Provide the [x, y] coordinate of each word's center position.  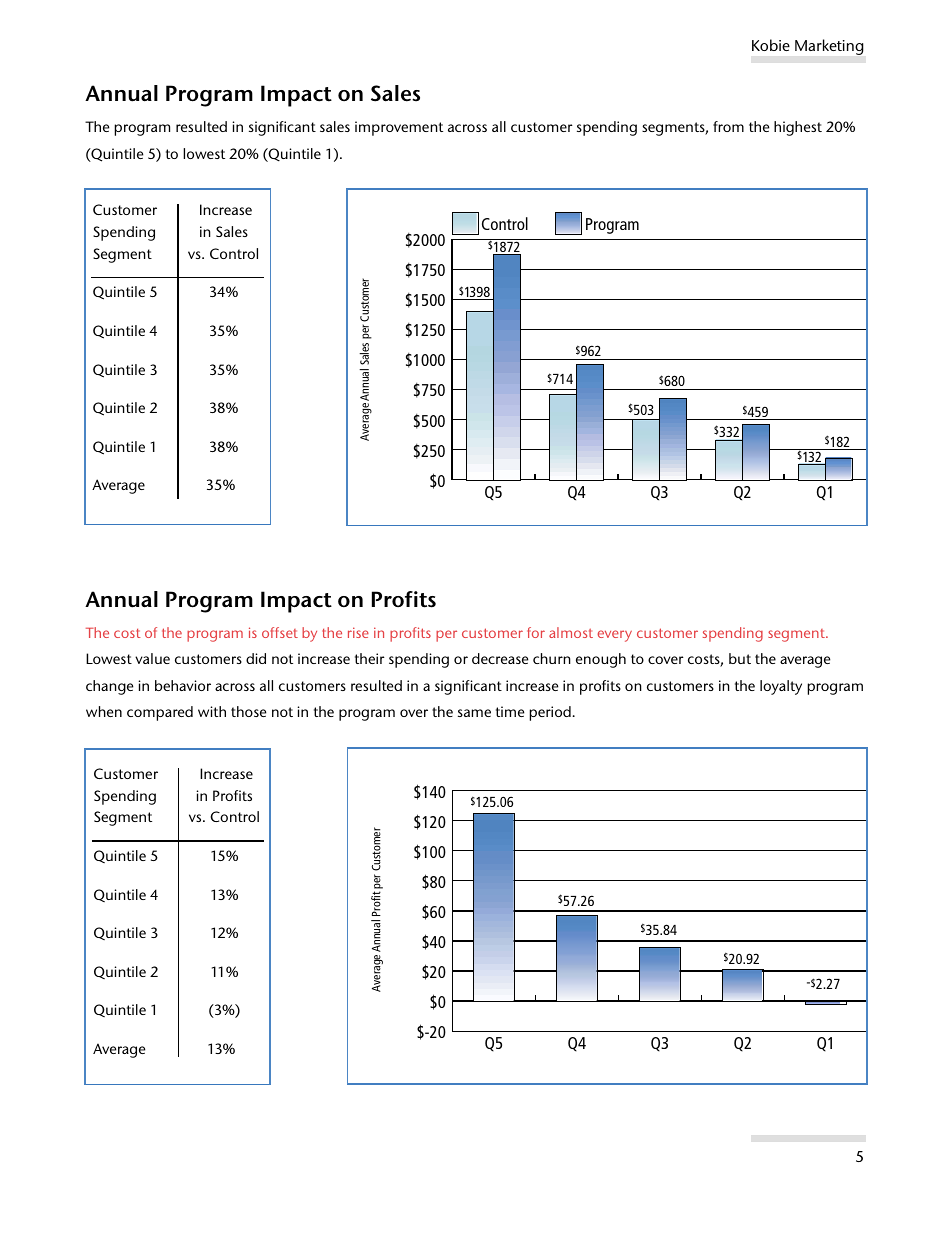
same [474, 713]
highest [798, 128]
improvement [399, 128]
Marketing [829, 47]
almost [571, 632]
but [740, 658]
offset [280, 632]
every [615, 636]
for [536, 632]
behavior [183, 685]
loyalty [781, 687]
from [728, 126]
